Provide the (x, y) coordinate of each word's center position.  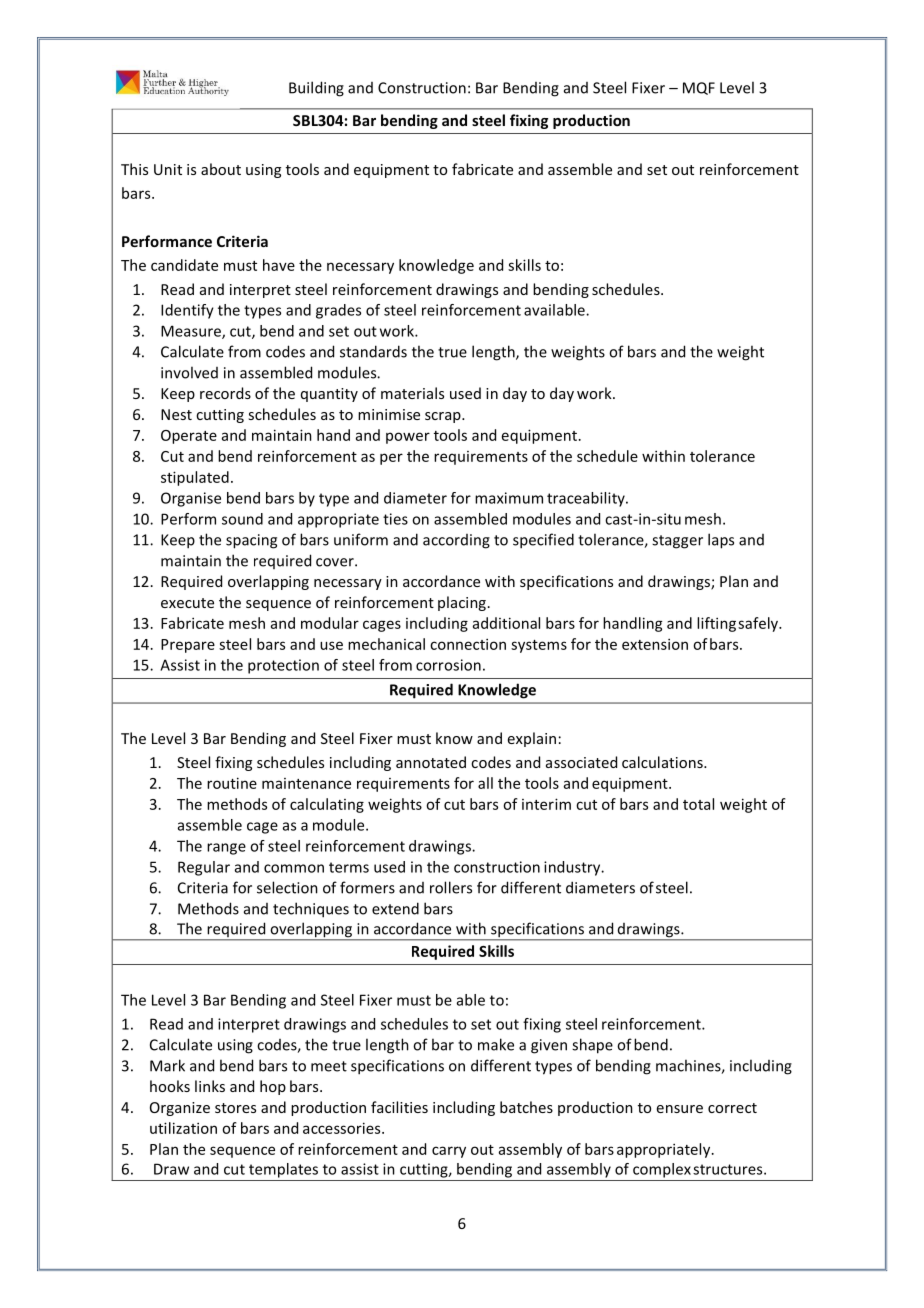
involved (189, 372)
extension (655, 644)
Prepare (188, 646)
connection (468, 644)
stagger (677, 542)
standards (373, 351)
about (221, 169)
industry (573, 868)
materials (412, 393)
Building (316, 89)
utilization (183, 1128)
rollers (451, 887)
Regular (204, 868)
